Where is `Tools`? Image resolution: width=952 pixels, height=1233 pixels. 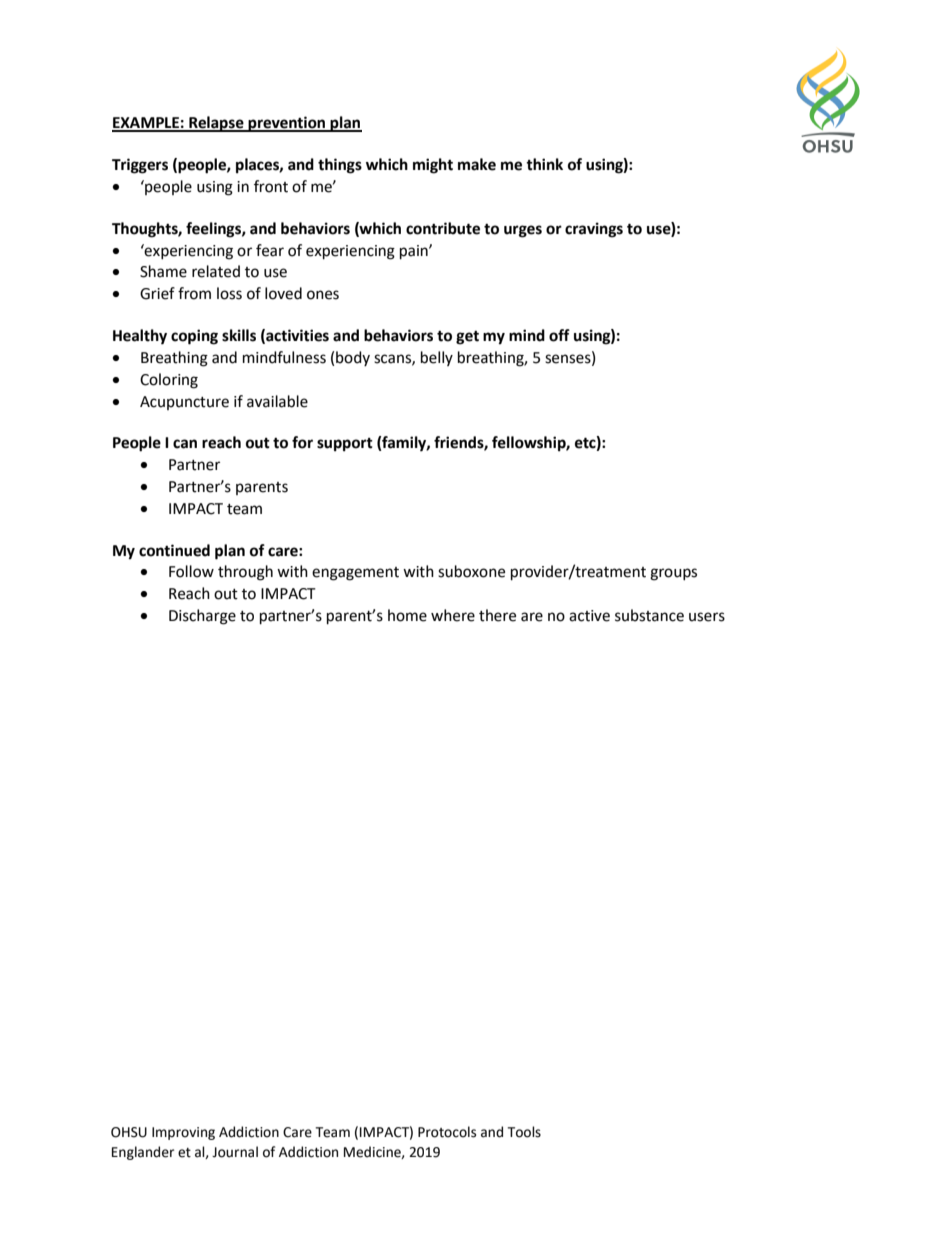 Tools is located at coordinates (524, 1132).
